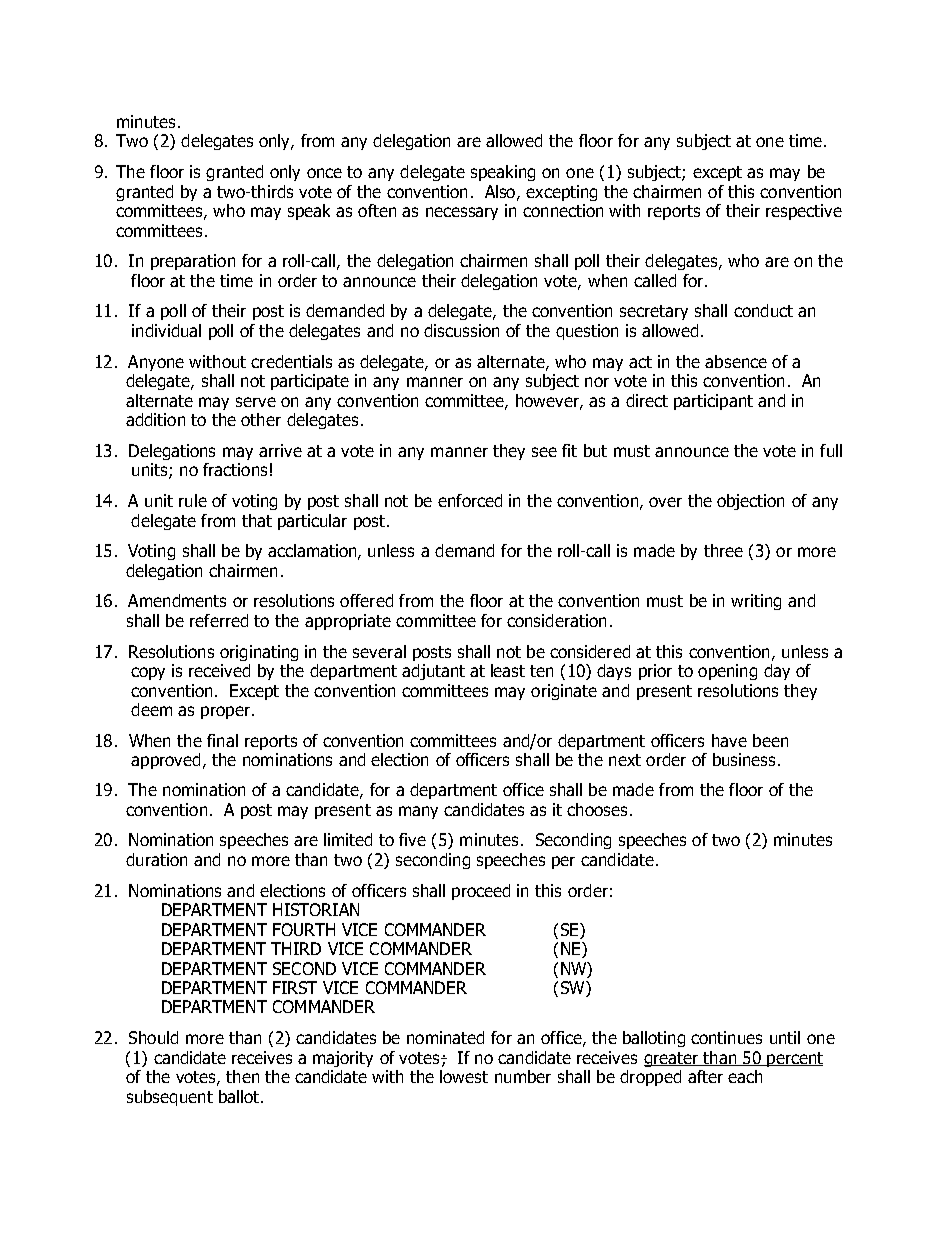  What do you see at coordinates (745, 1076) in the screenshot?
I see `each` at bounding box center [745, 1076].
